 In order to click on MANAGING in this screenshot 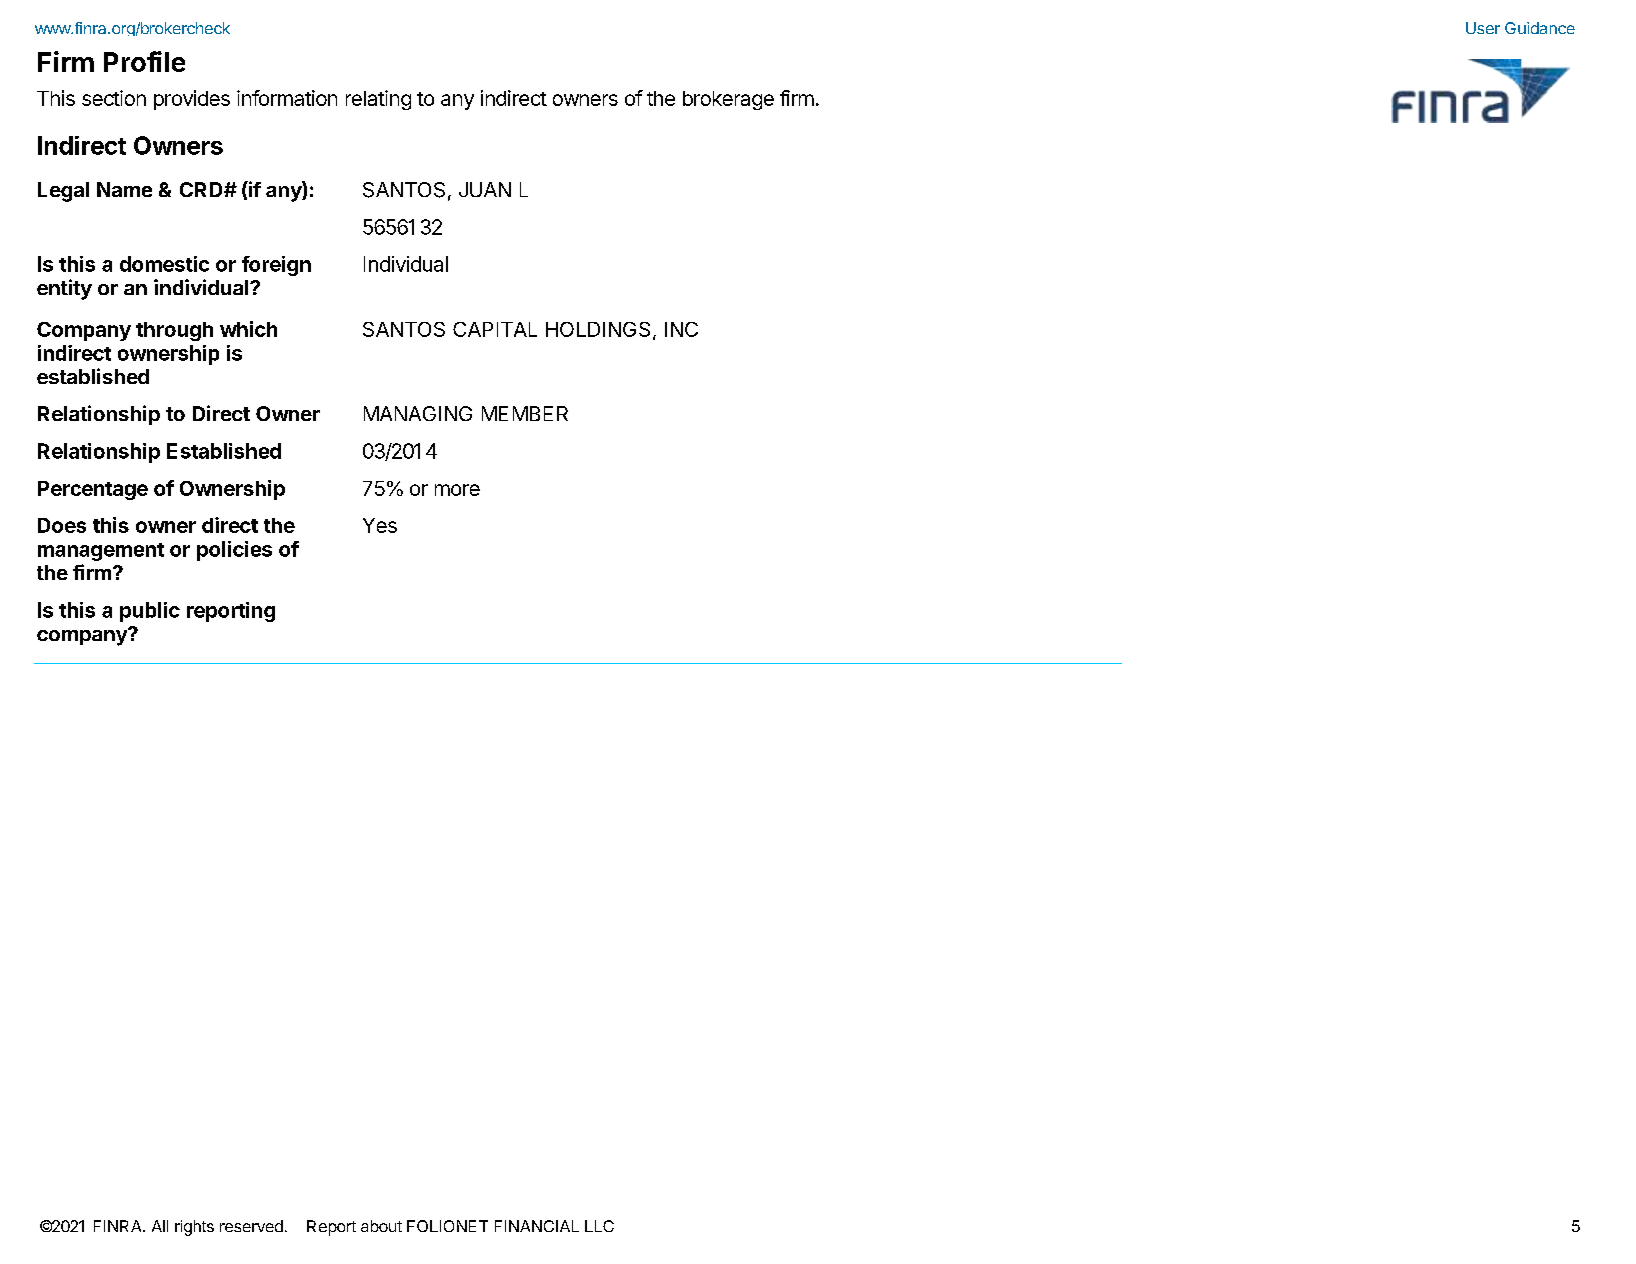, I will do `click(418, 413)`.
